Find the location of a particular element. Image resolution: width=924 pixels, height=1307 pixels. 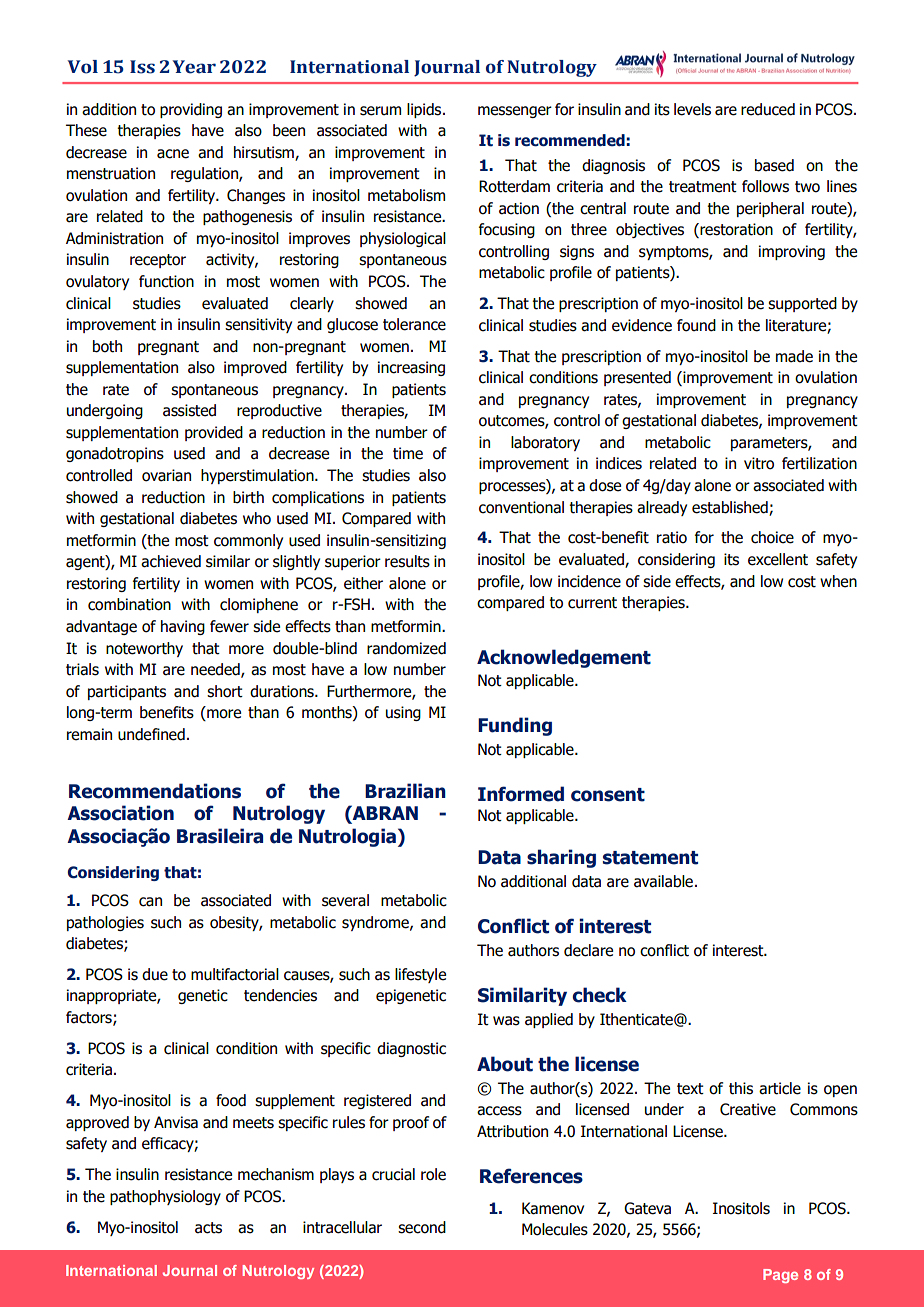

reduced is located at coordinates (768, 109).
